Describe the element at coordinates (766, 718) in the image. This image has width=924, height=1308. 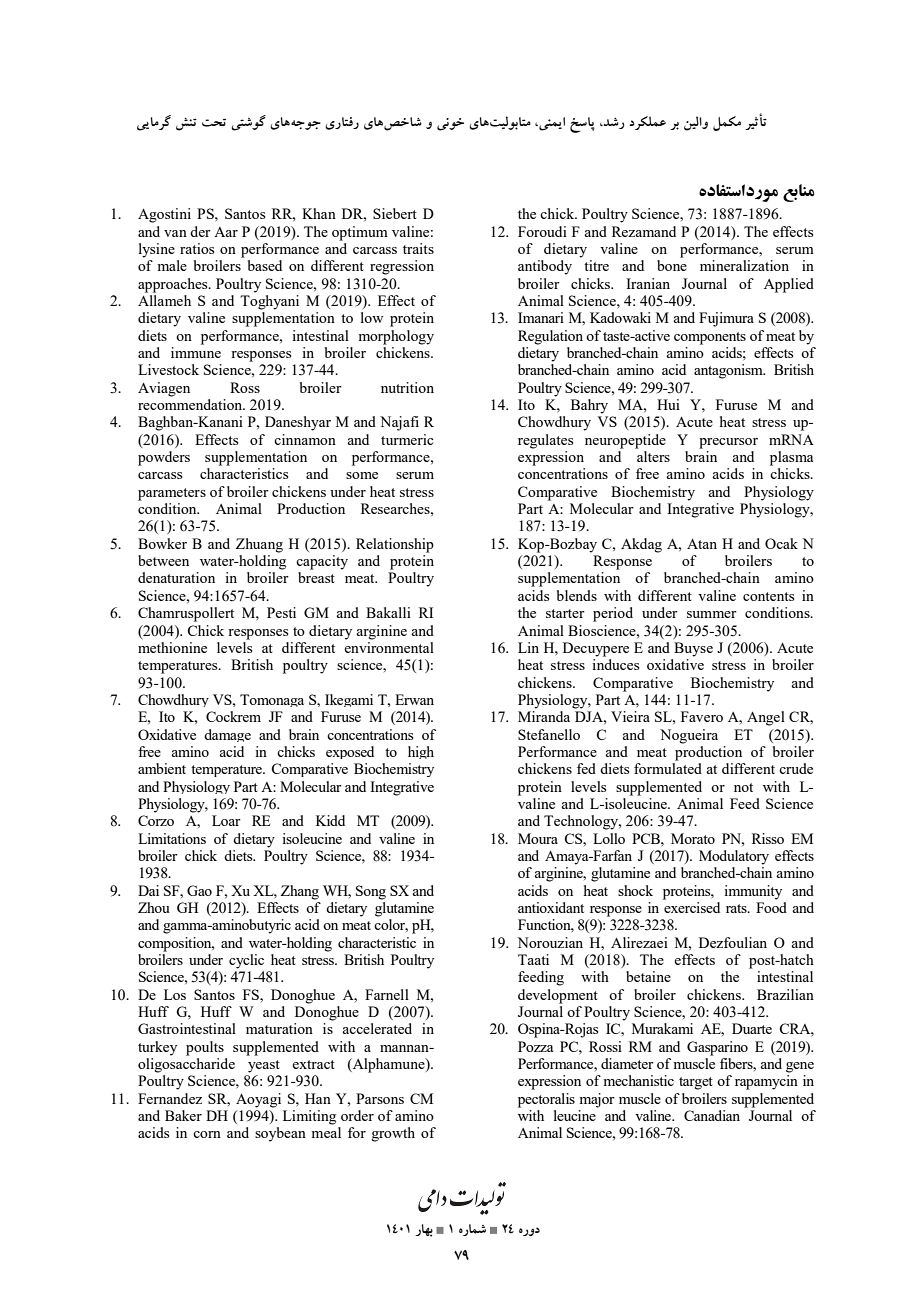
I see `Angel` at that location.
